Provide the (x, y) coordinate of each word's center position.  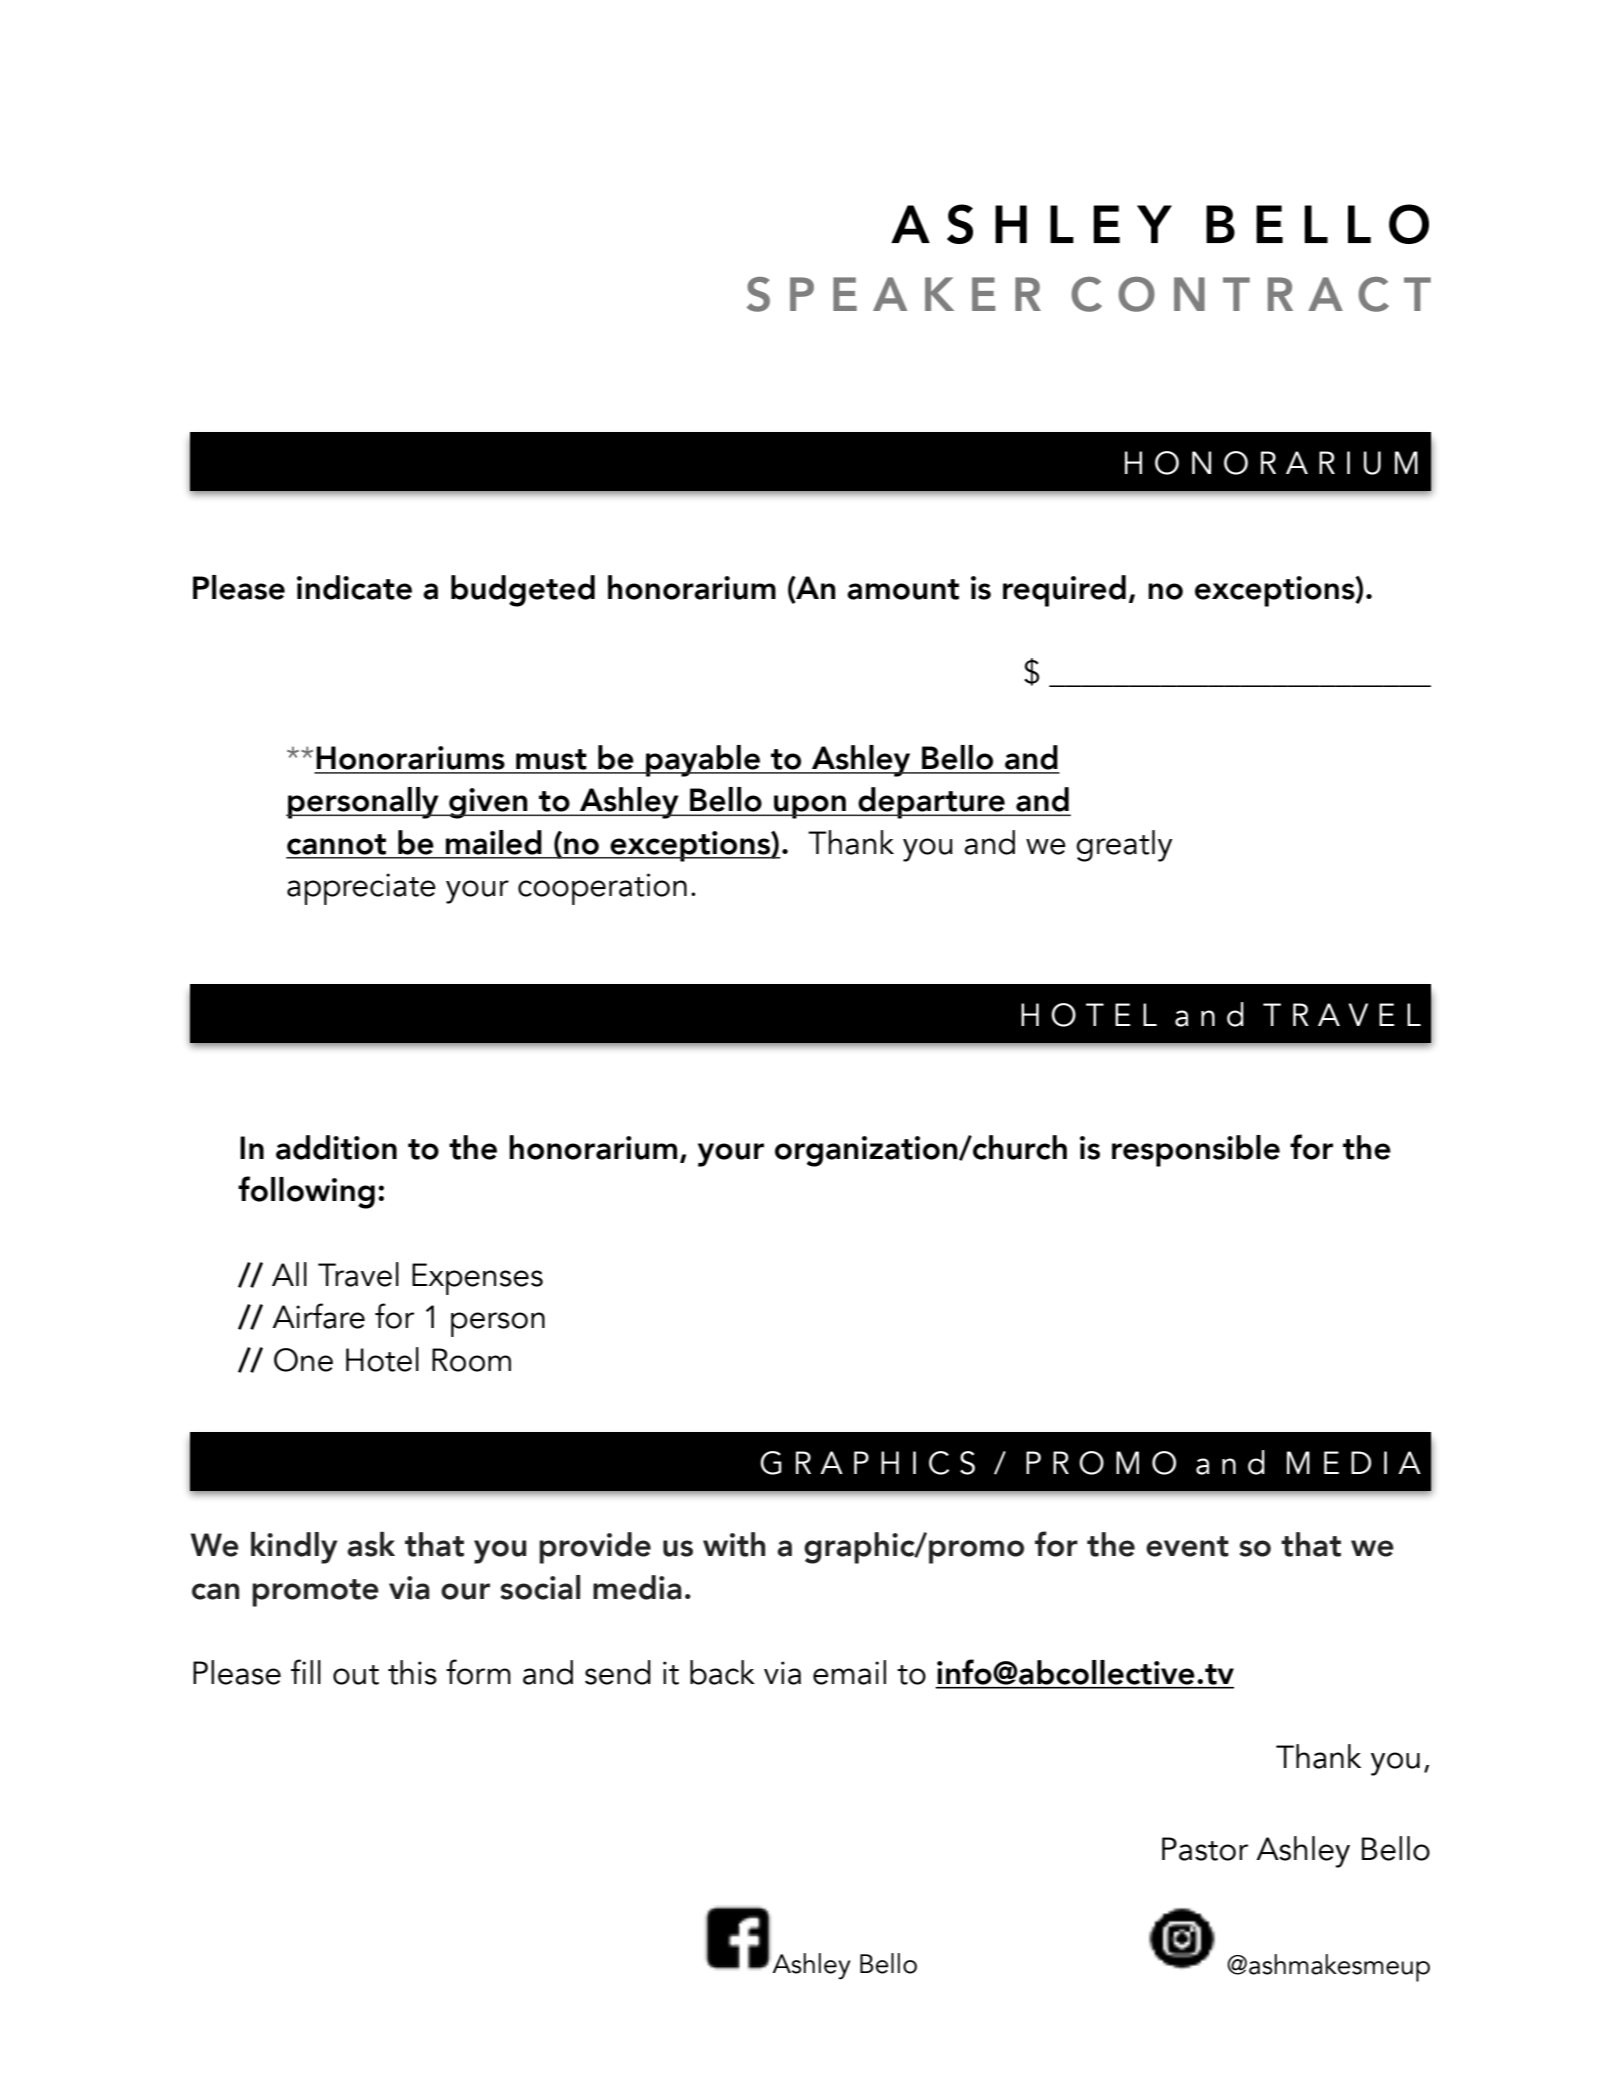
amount (903, 589)
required (1064, 591)
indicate (354, 587)
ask (371, 1544)
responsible (1196, 1151)
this (412, 1672)
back (722, 1672)
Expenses (477, 1279)
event (1187, 1546)
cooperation (602, 889)
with (734, 1544)
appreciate (361, 889)
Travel (358, 1274)
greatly (1124, 846)
